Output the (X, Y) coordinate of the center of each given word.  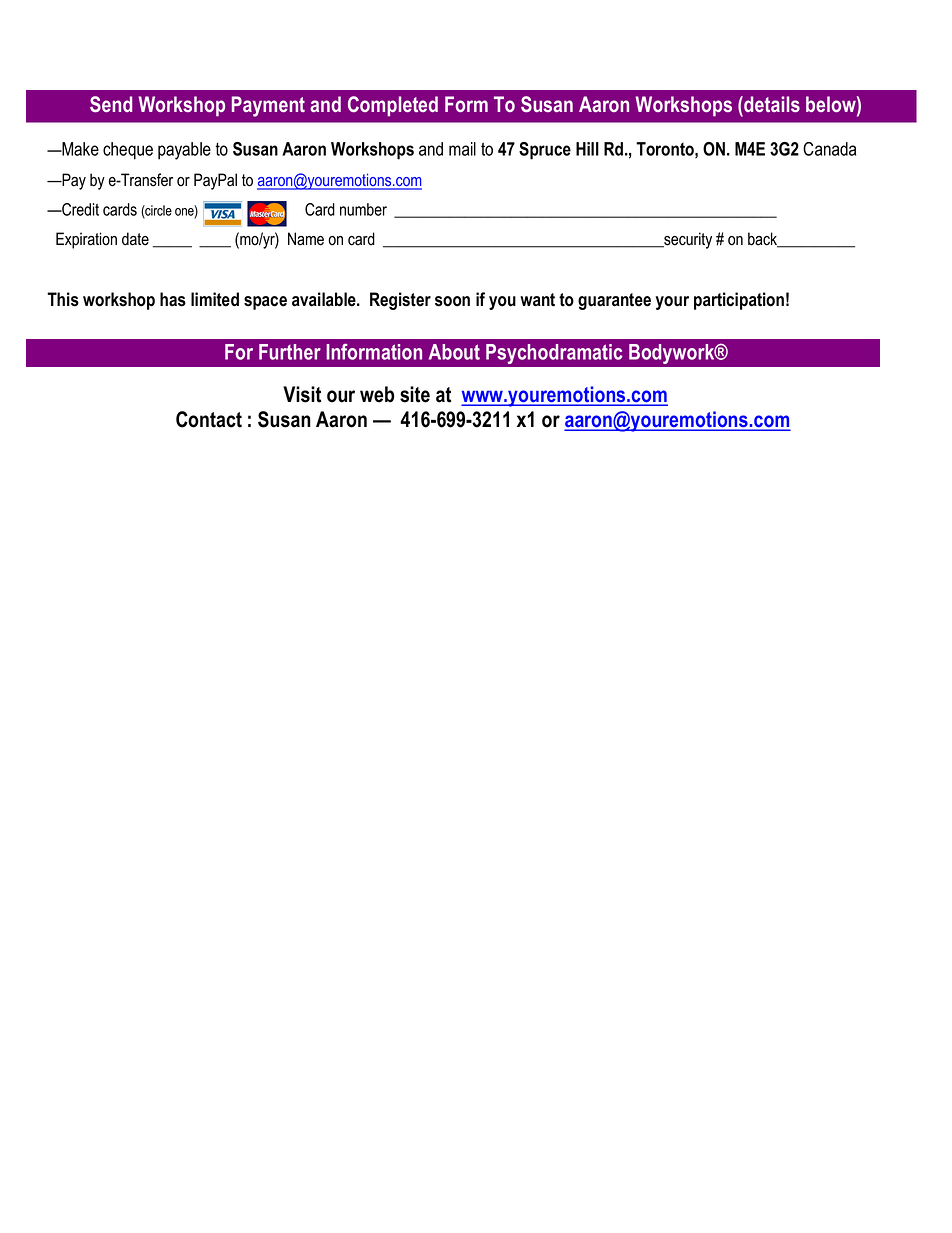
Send (111, 104)
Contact (209, 419)
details (771, 104)
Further (290, 352)
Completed (393, 106)
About (454, 352)
